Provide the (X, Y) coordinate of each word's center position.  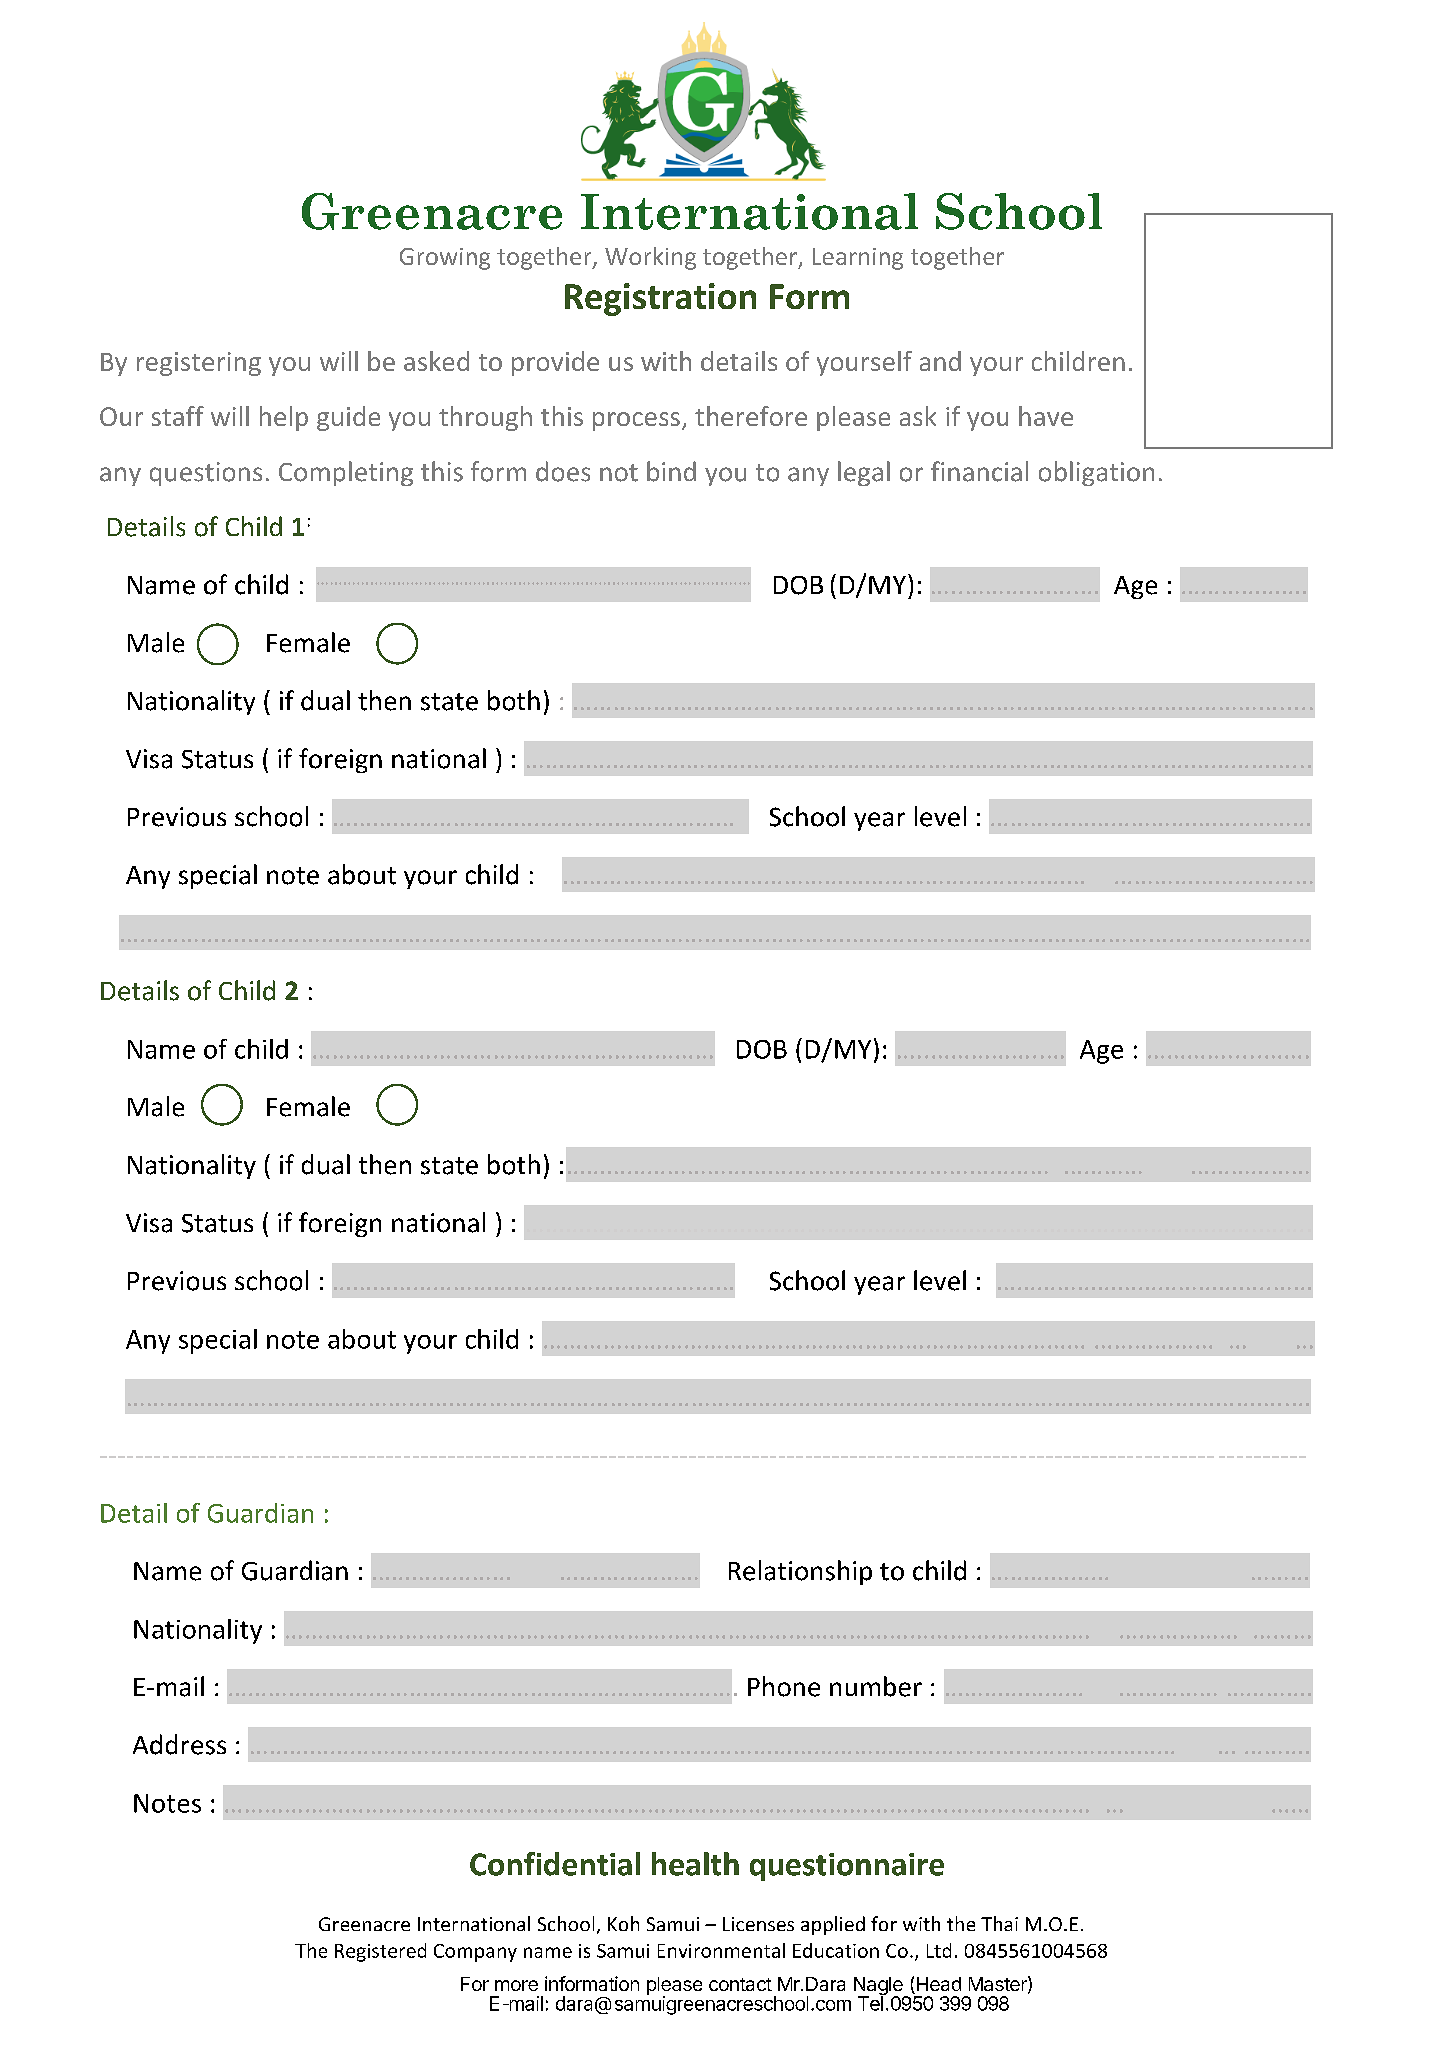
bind (671, 471)
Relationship (800, 1572)
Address (179, 1744)
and (940, 361)
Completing (346, 473)
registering (199, 364)
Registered (380, 1952)
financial (979, 471)
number (876, 1686)
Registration (660, 299)
